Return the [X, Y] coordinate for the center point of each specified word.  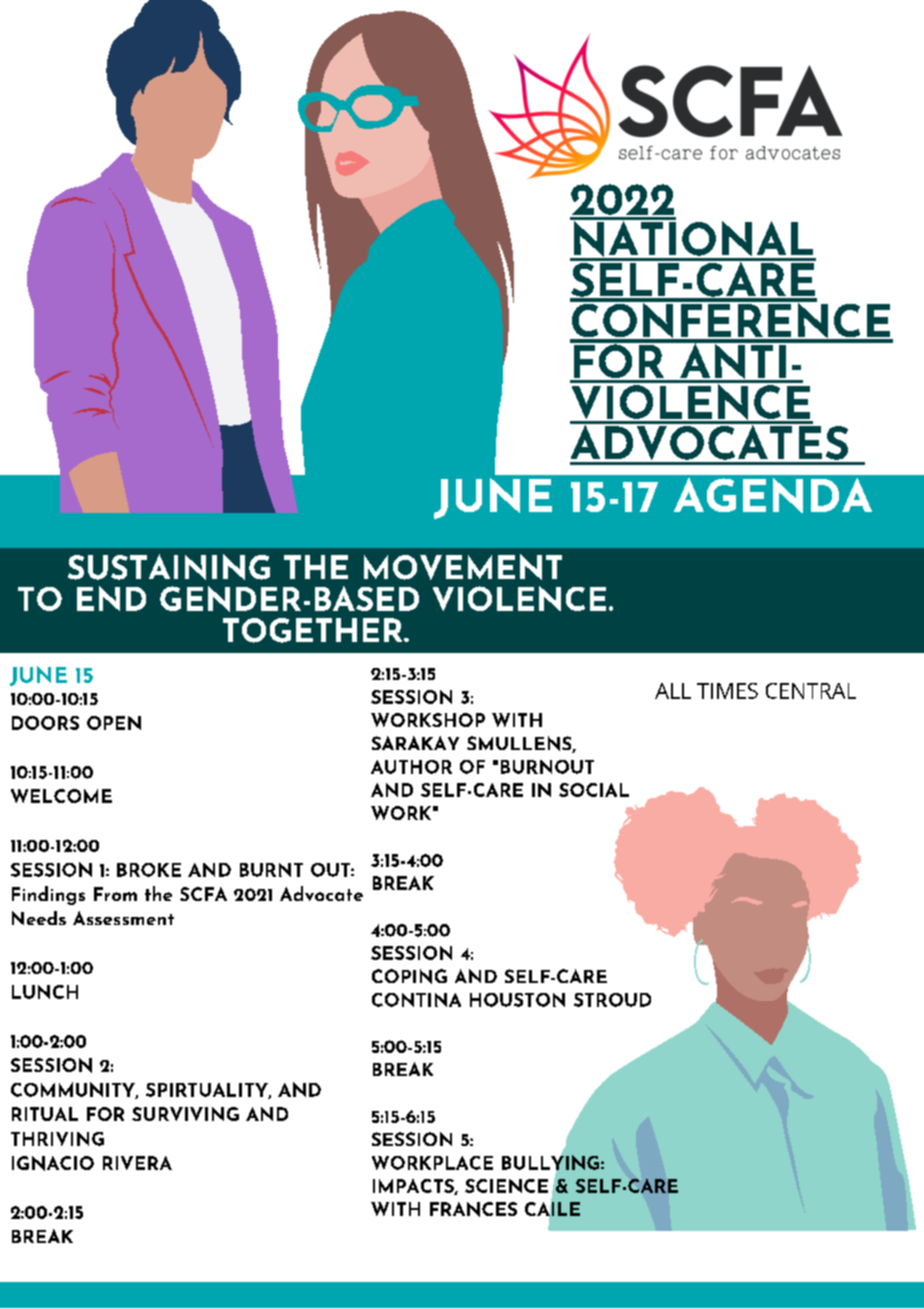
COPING [409, 976]
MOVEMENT [463, 567]
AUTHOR [411, 767]
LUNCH [45, 992]
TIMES [727, 691]
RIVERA [137, 1163]
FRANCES [473, 1209]
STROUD [612, 1000]
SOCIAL [594, 790]
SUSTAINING [169, 567]
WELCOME [61, 796]
